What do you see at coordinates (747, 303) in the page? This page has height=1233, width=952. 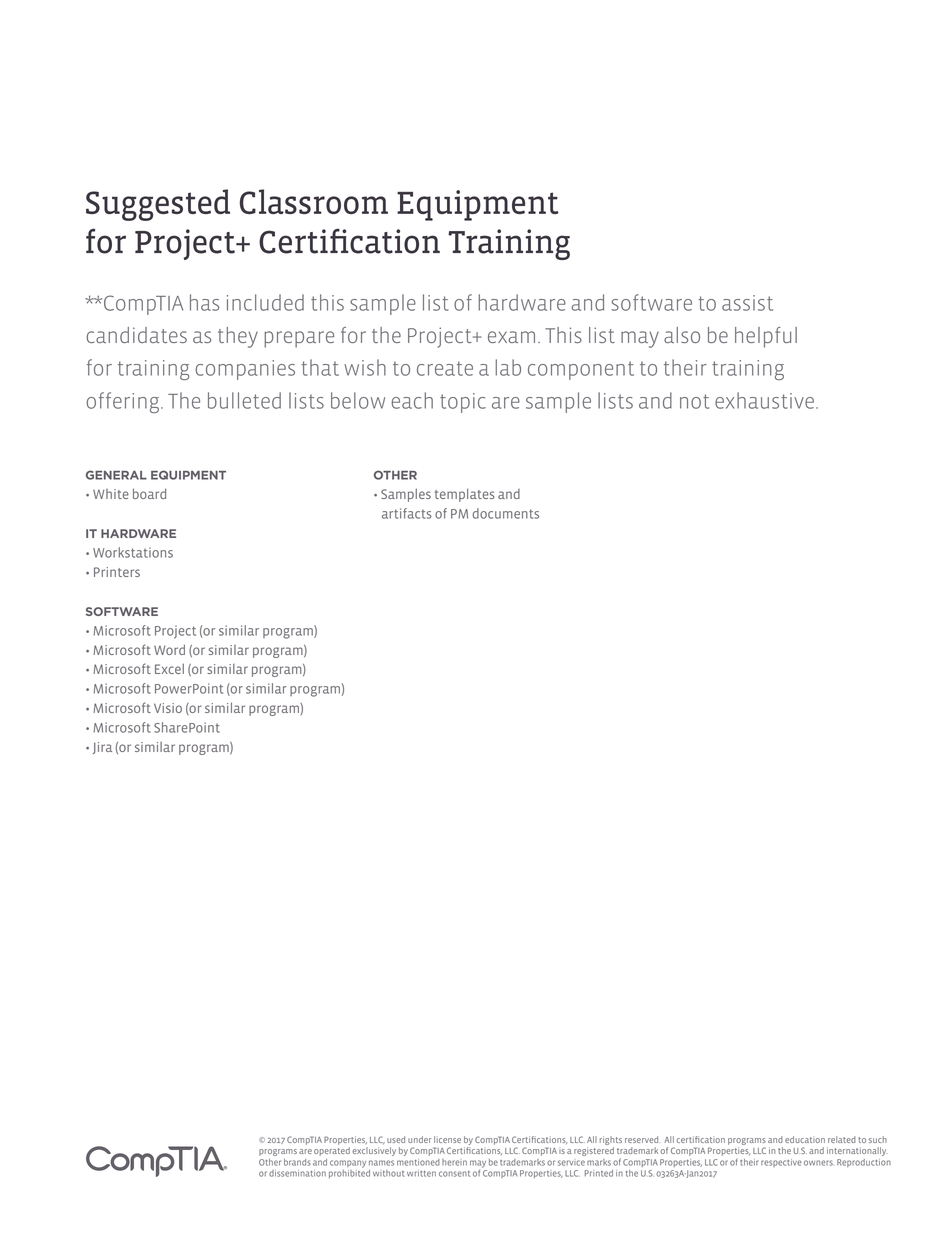 I see `assist` at bounding box center [747, 303].
